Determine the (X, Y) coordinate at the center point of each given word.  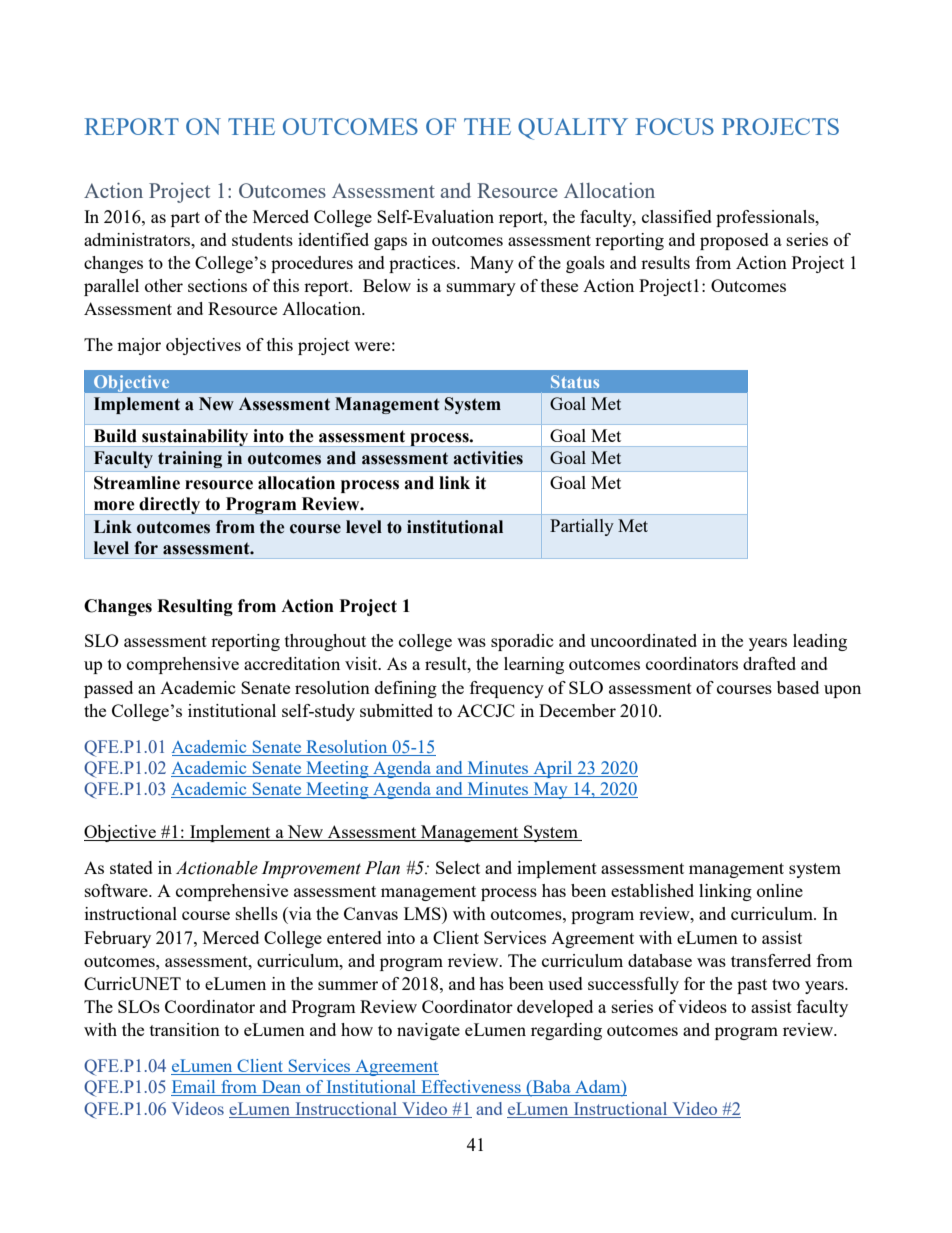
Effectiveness (471, 1088)
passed (108, 689)
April (553, 769)
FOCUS (675, 126)
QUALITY (573, 129)
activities (488, 458)
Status (575, 381)
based (798, 687)
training (190, 459)
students (262, 239)
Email (194, 1088)
